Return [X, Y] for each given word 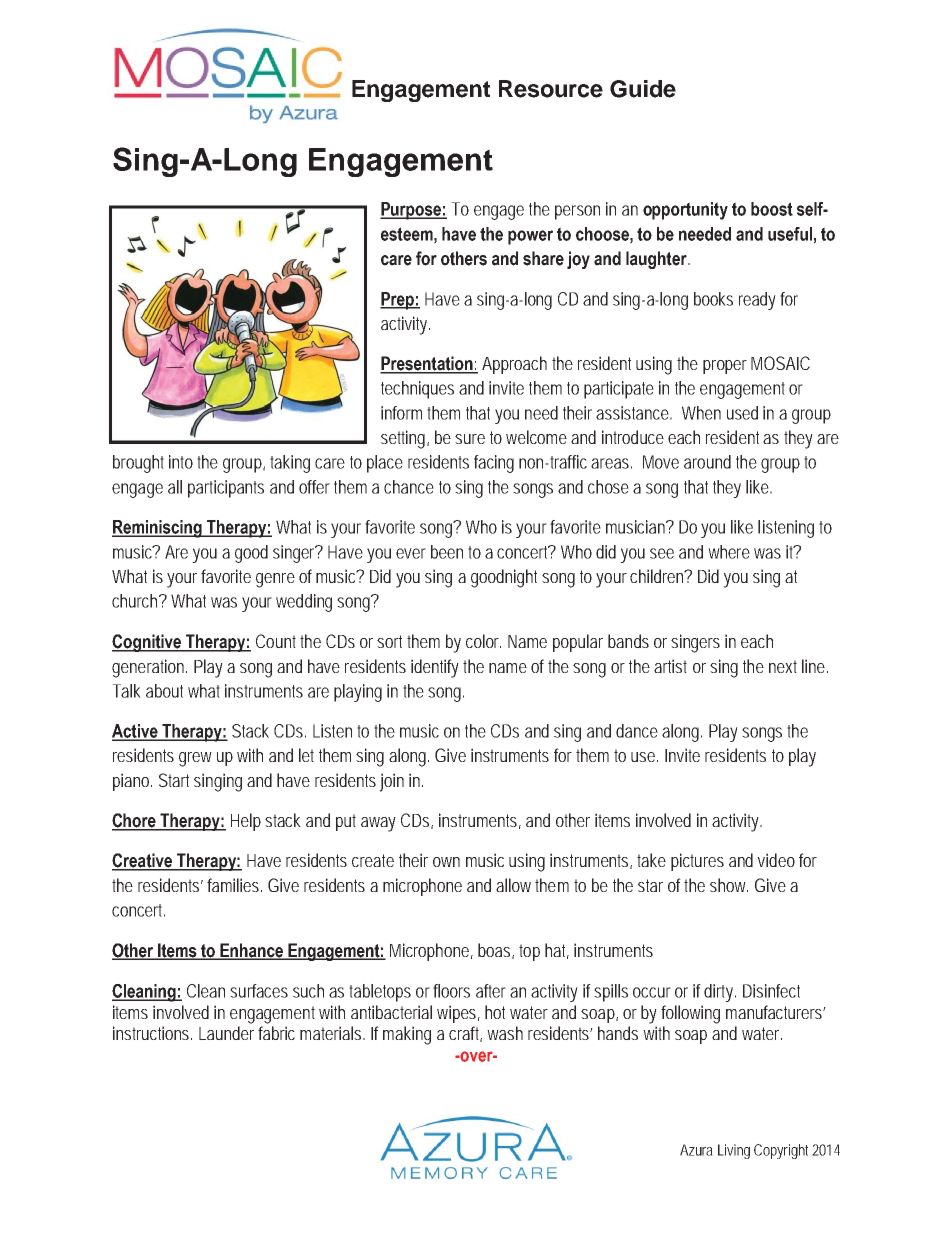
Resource [551, 89]
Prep [398, 301]
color [483, 641]
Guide [643, 89]
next [783, 666]
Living [734, 1151]
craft [465, 1034]
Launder [226, 1033]
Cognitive [148, 643]
